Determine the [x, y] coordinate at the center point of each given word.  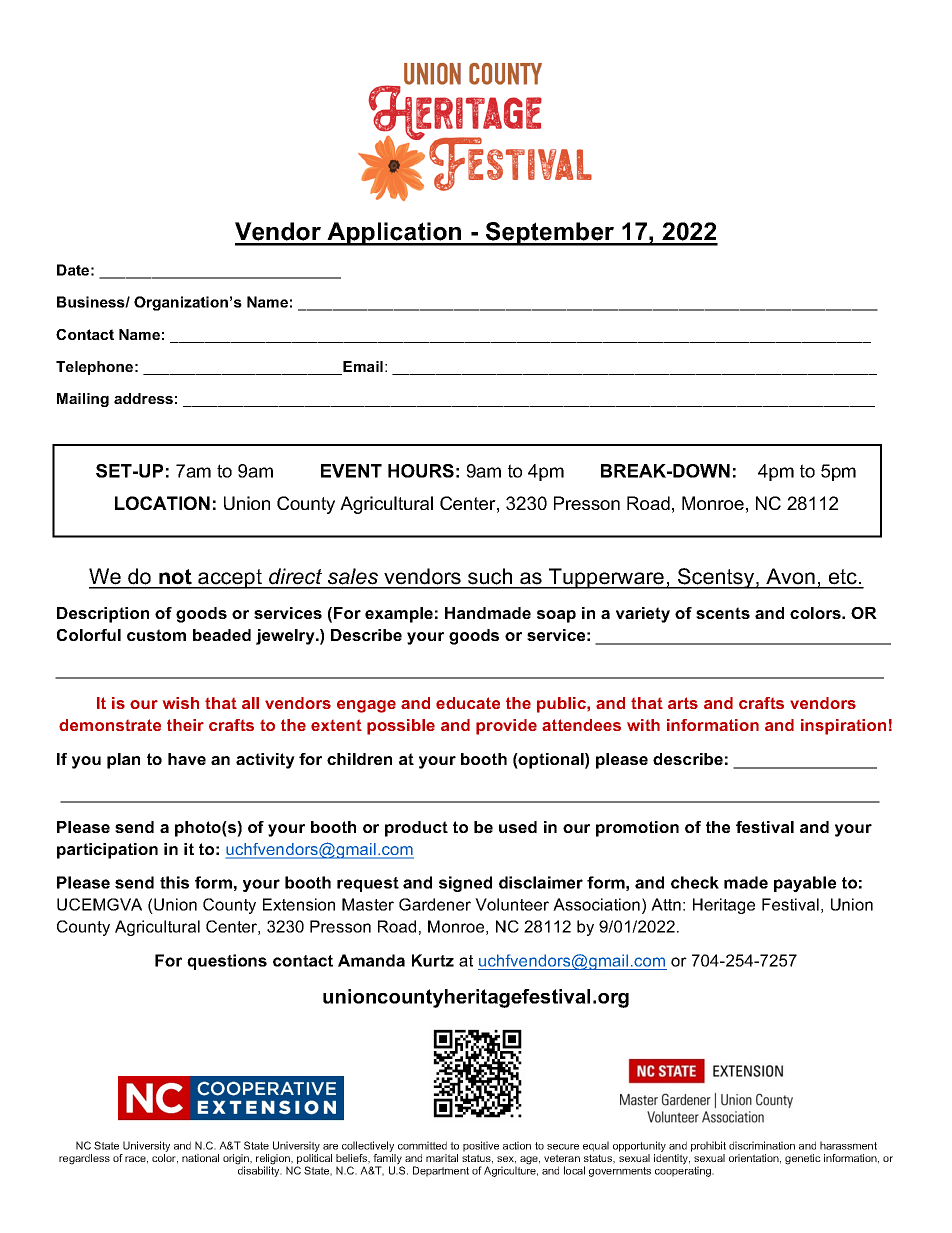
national [200, 1158]
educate [468, 703]
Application [394, 234]
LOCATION [162, 503]
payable [805, 884]
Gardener [435, 904]
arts [683, 703]
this [174, 882]
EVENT [351, 471]
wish [181, 703]
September [550, 234]
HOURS [421, 471]
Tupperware [607, 578]
